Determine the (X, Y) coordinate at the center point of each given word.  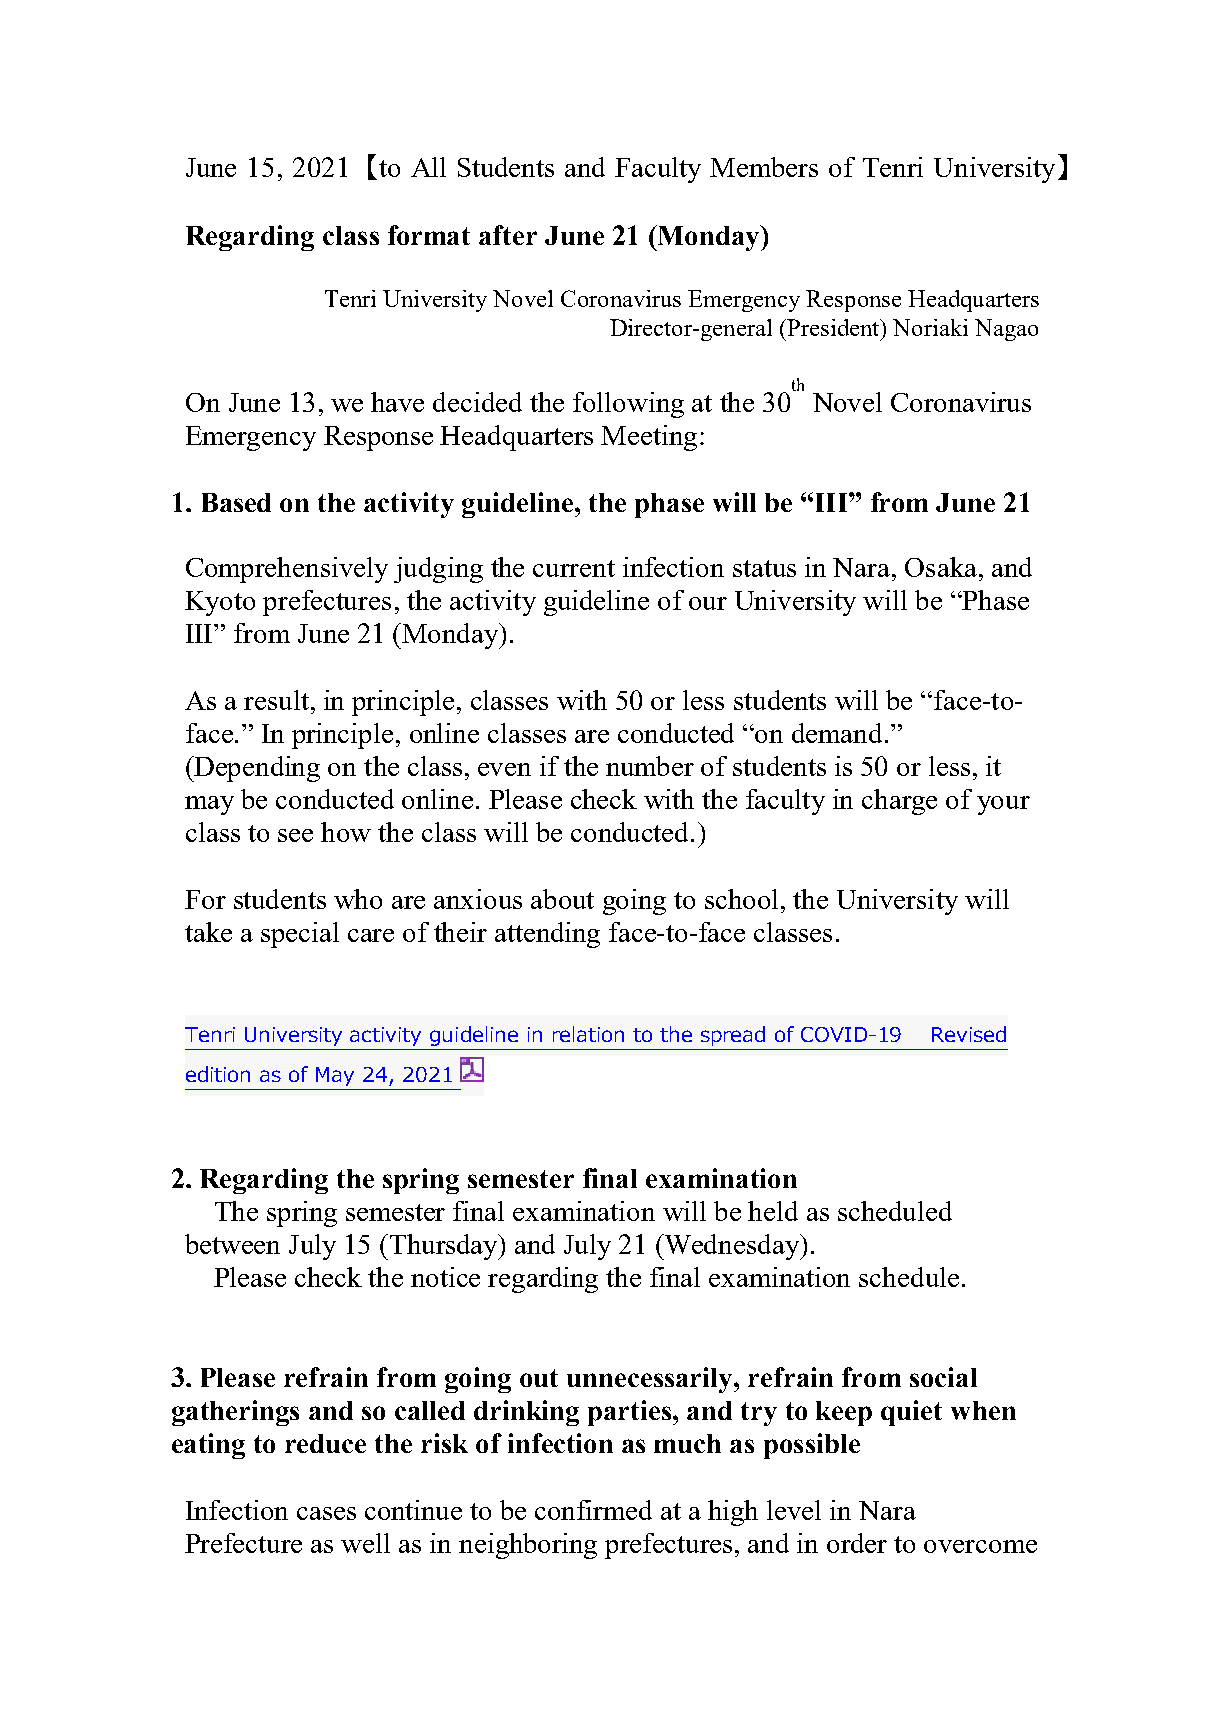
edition (218, 1074)
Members (764, 167)
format (429, 235)
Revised (969, 1034)
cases (326, 1513)
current (574, 568)
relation (588, 1034)
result (276, 700)
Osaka (941, 567)
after (508, 235)
